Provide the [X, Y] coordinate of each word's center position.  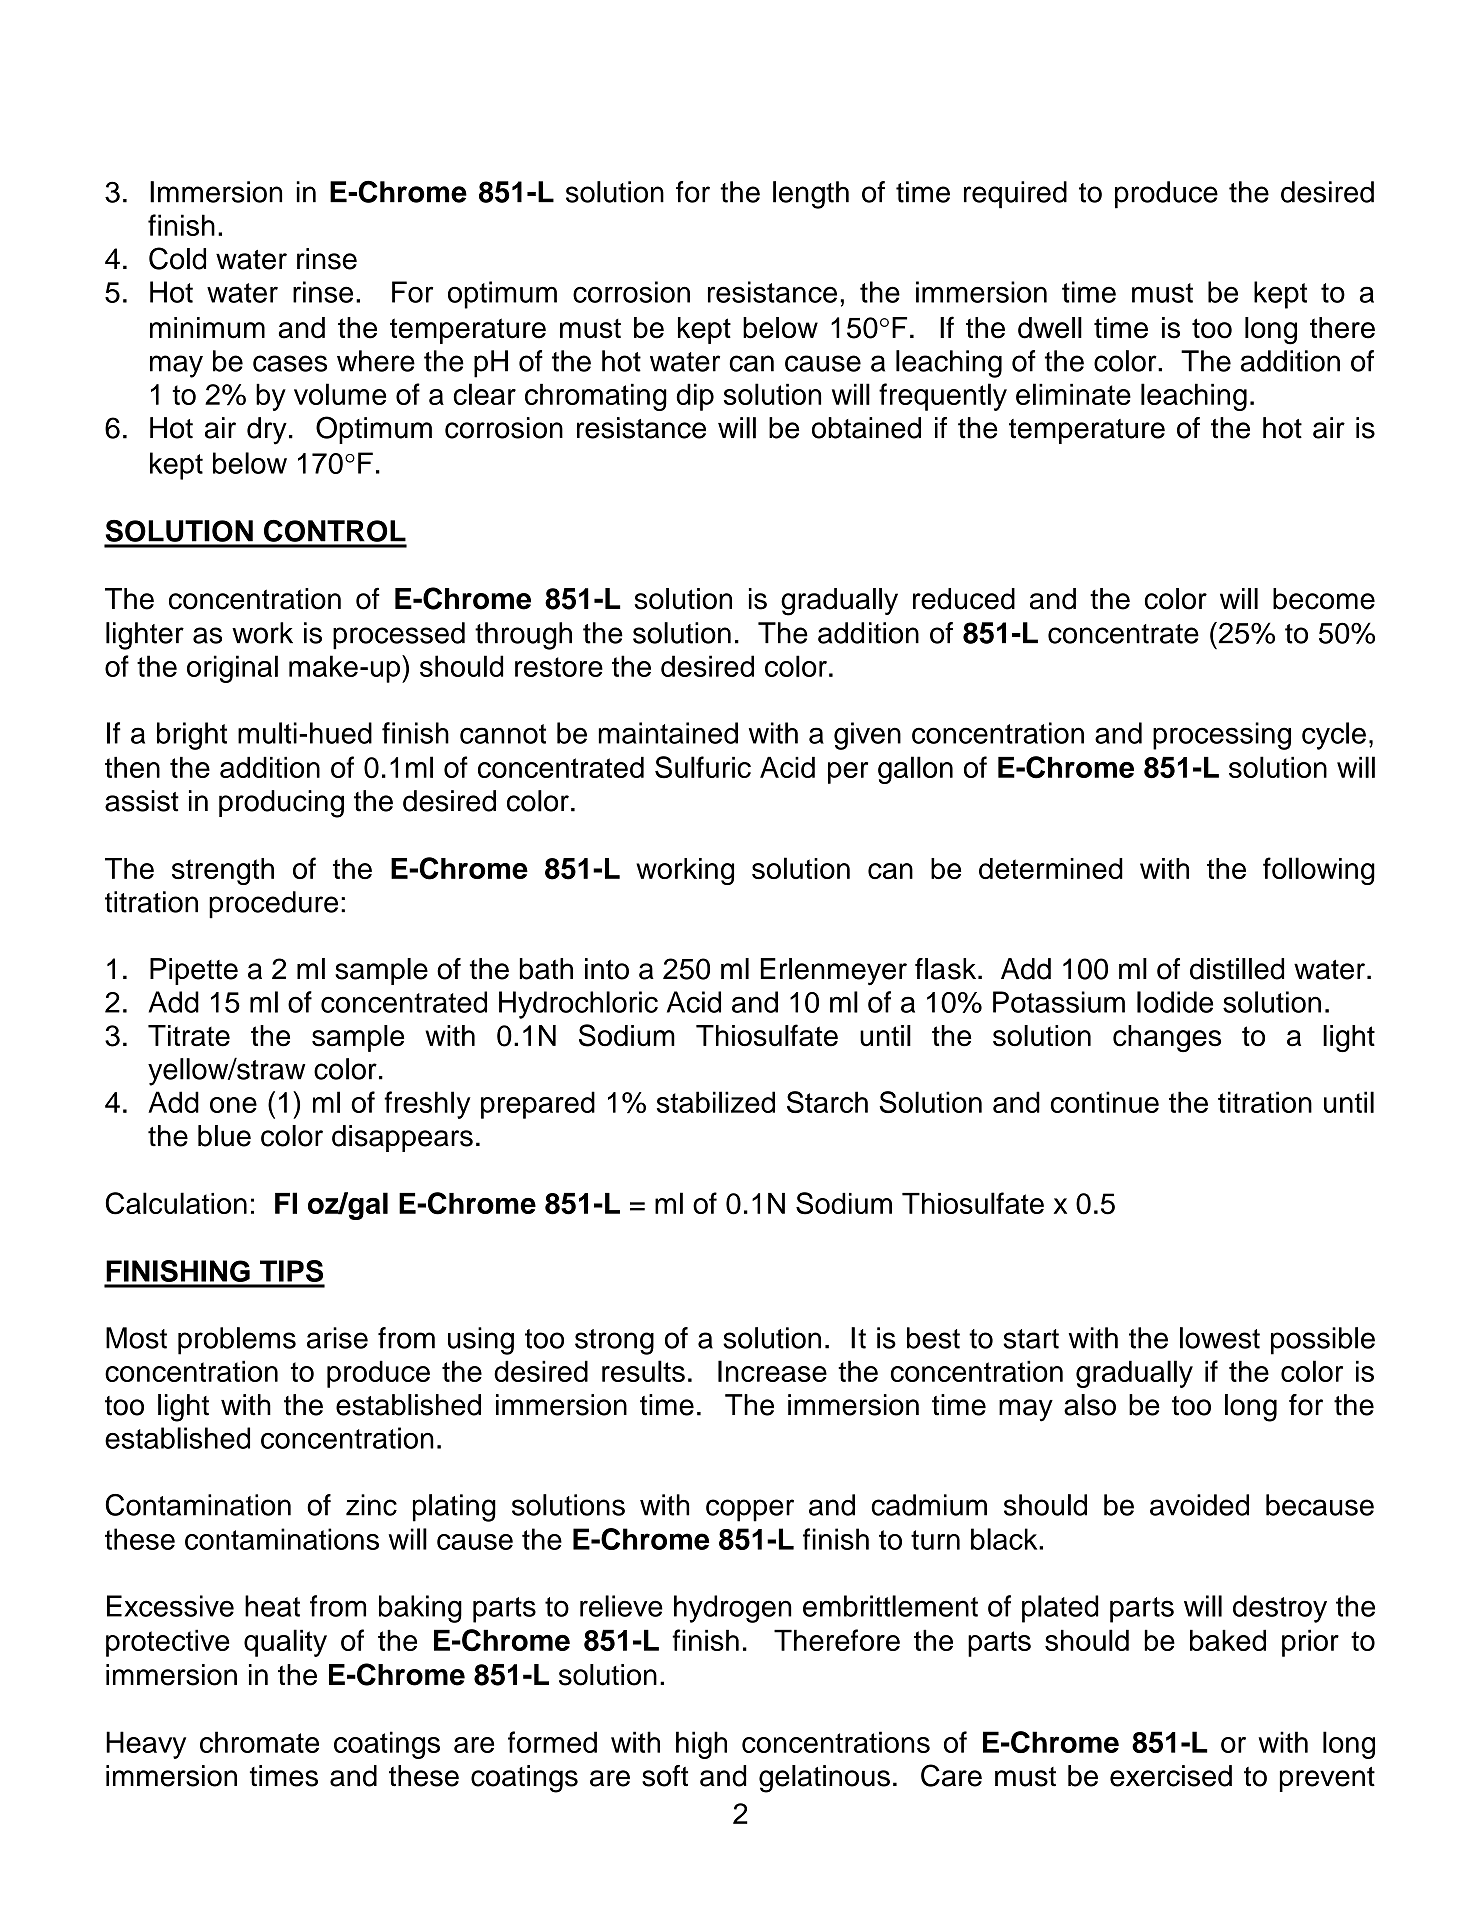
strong [614, 1342]
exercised [1171, 1776]
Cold [177, 258]
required [1015, 195]
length [811, 195]
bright [192, 736]
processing [1222, 736]
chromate [259, 1742]
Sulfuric [703, 767]
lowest [1220, 1338]
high [701, 1745]
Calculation [176, 1203]
